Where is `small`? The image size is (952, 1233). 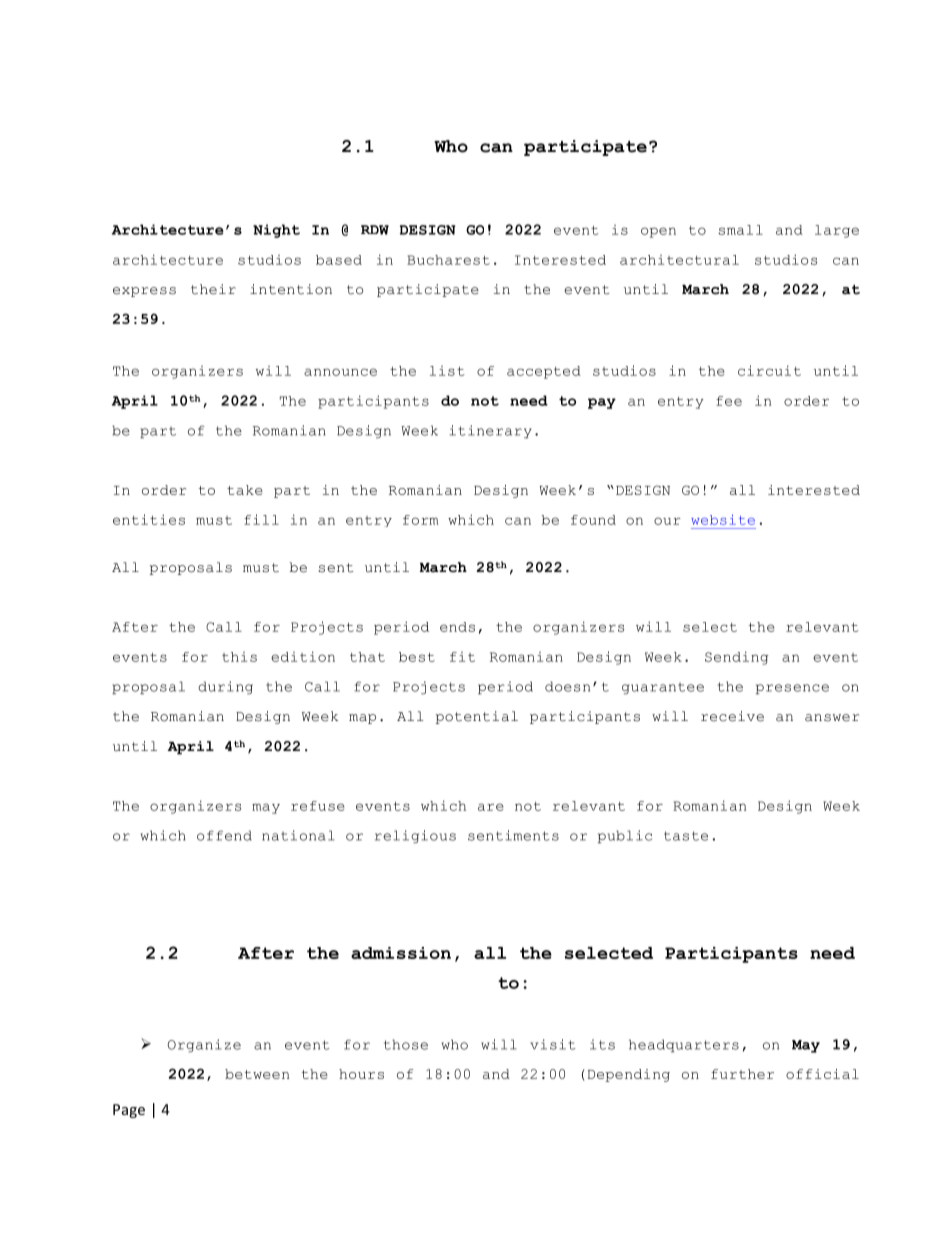
small is located at coordinates (741, 230).
